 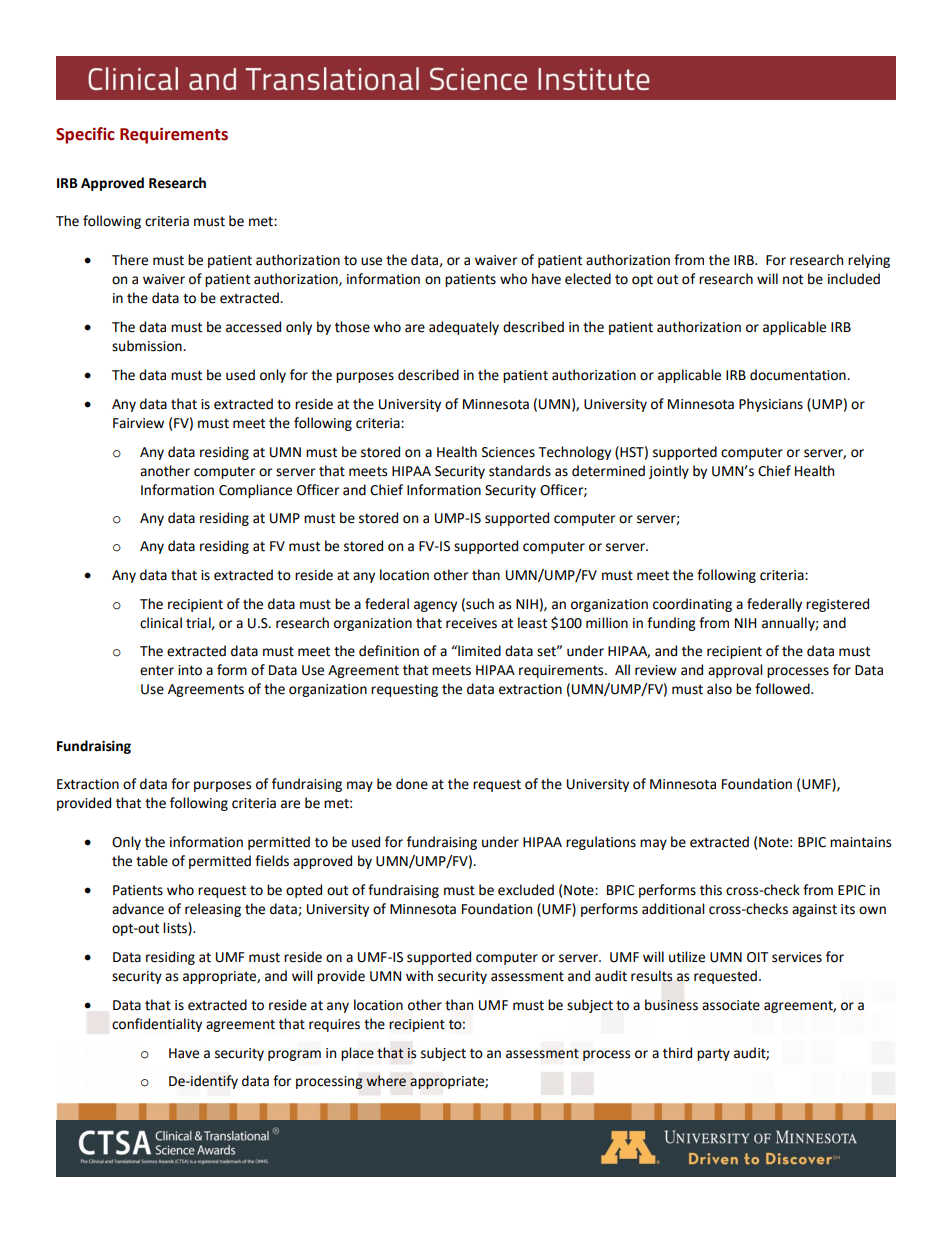 What do you see at coordinates (588, 279) in the screenshot?
I see `elected` at bounding box center [588, 279].
